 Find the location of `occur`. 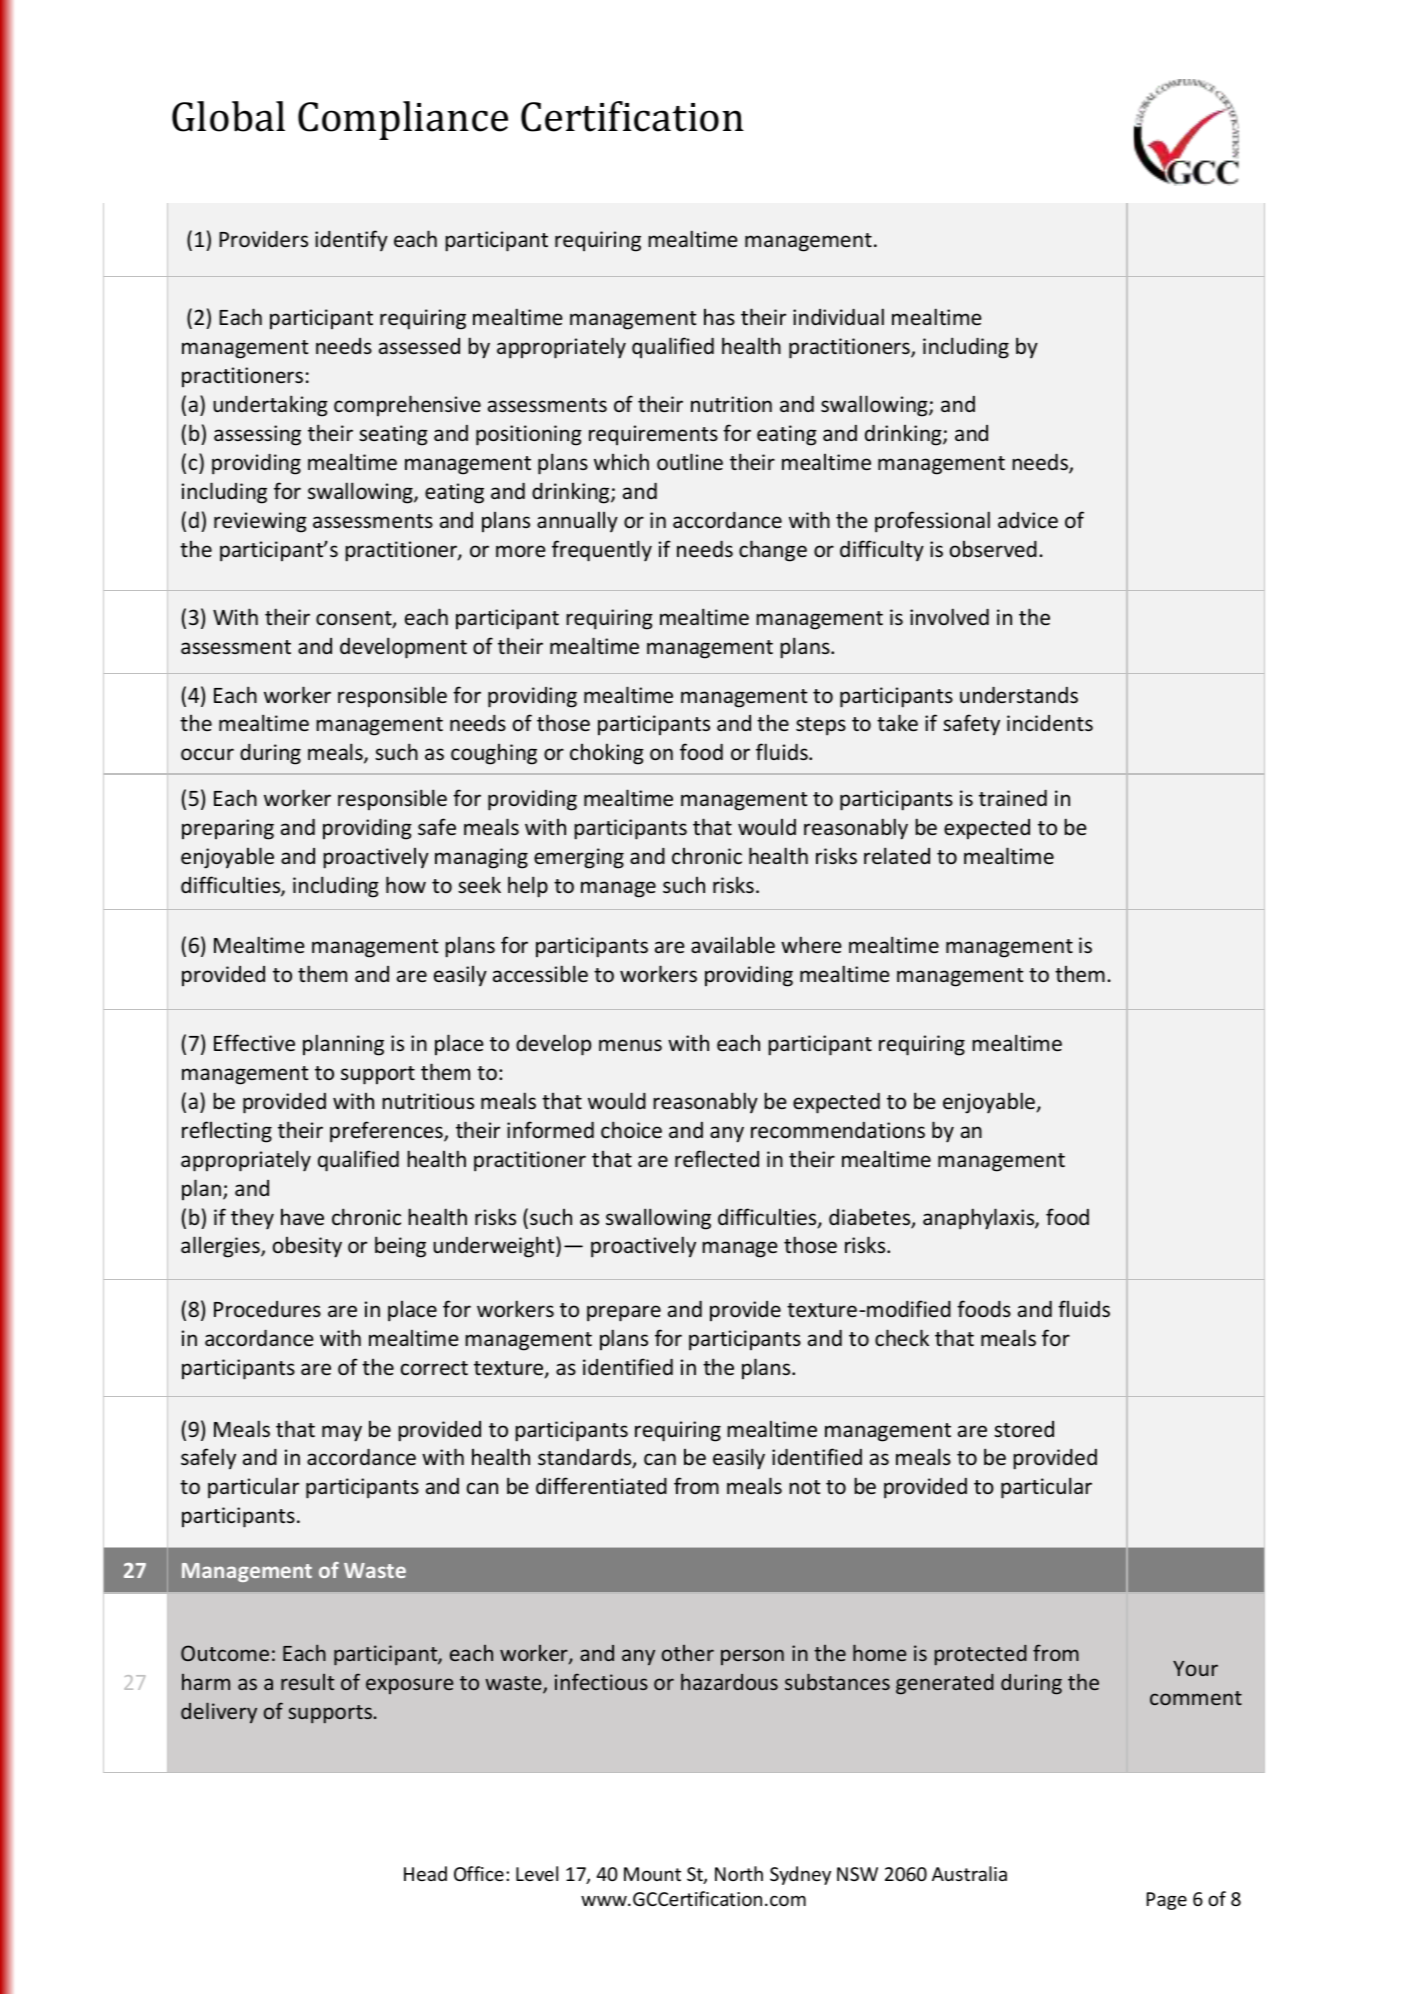

occur is located at coordinates (207, 754).
